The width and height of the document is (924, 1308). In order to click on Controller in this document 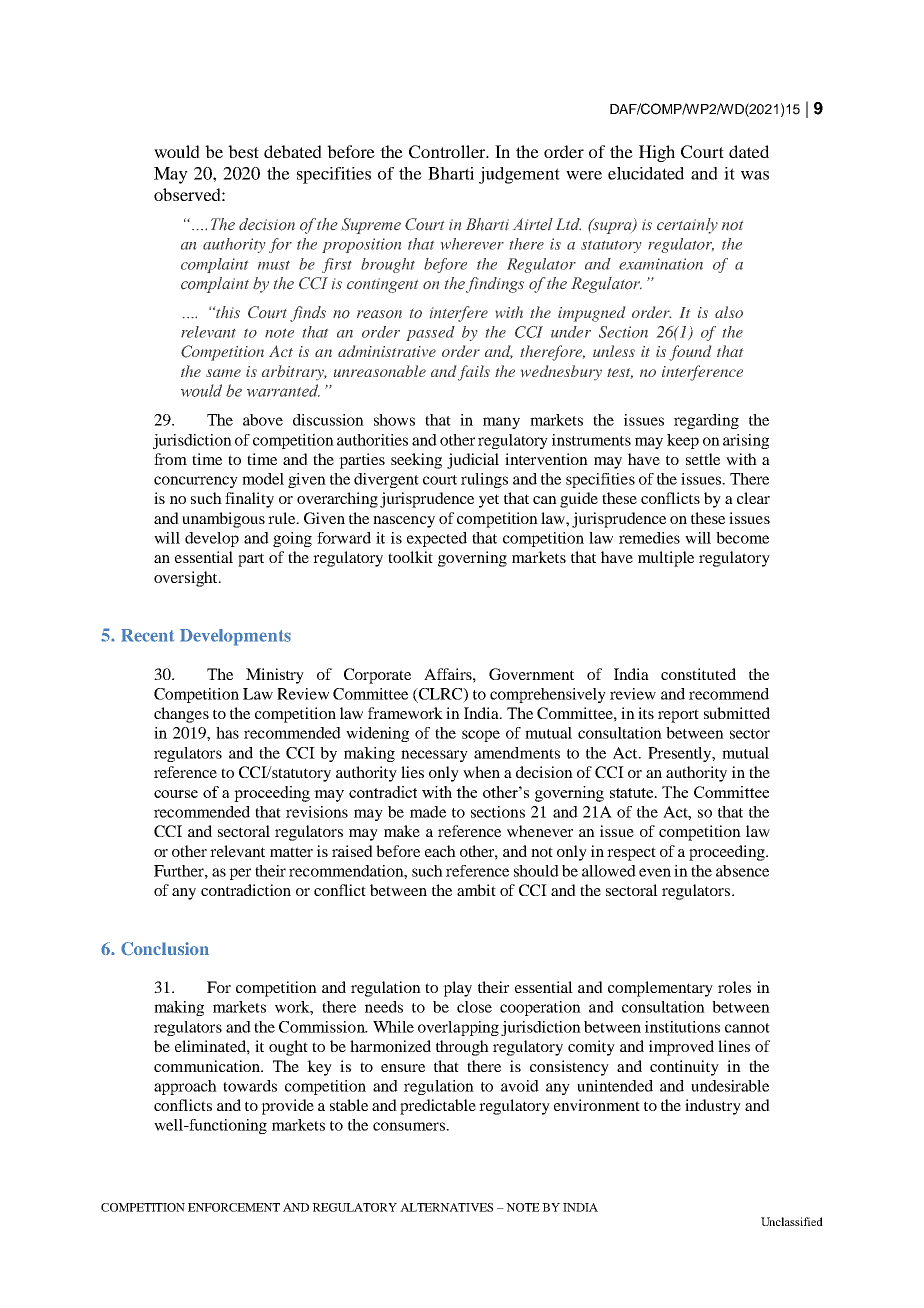, I will do `click(448, 152)`.
